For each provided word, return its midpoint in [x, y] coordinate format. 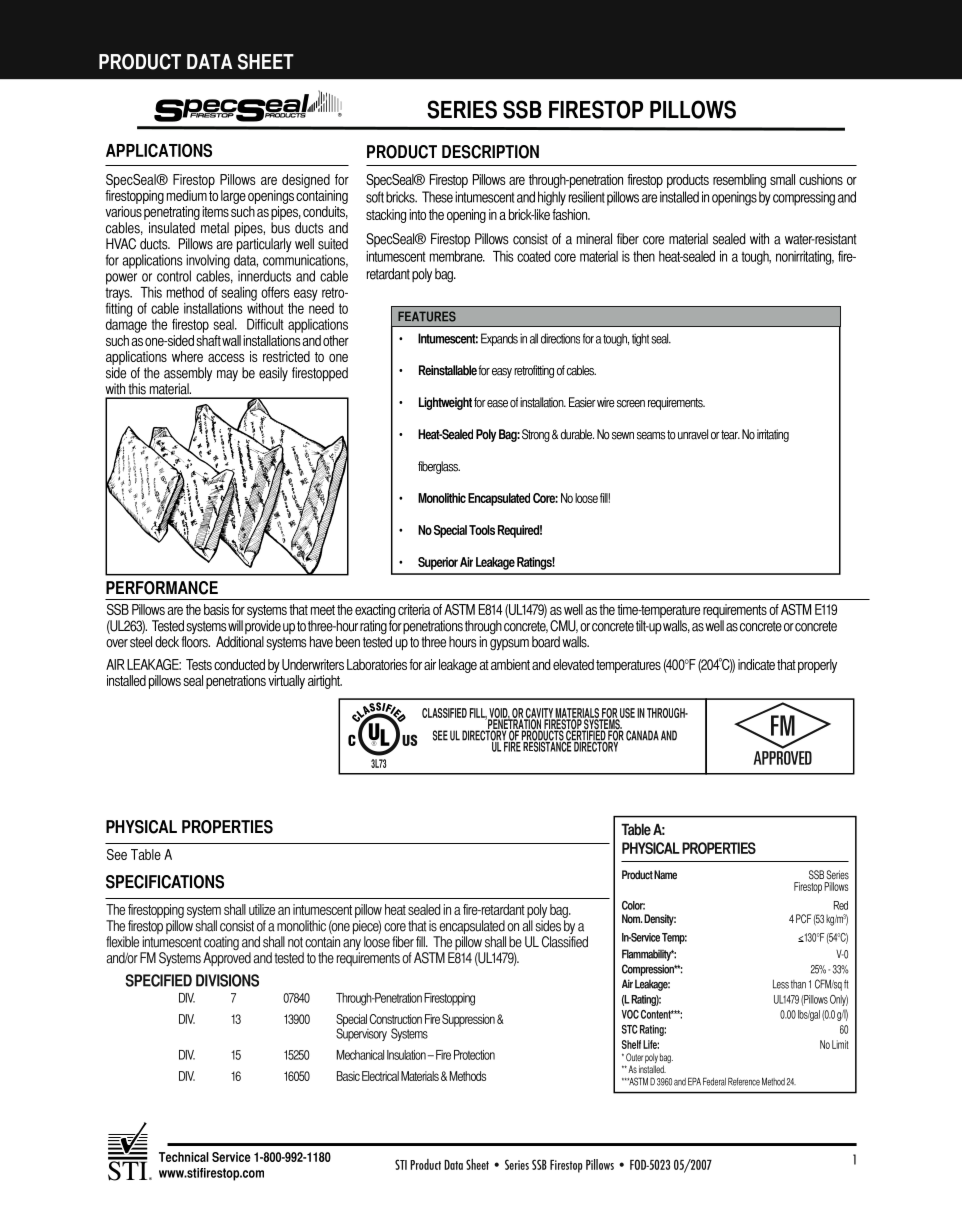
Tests [199, 664]
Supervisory [361, 1033]
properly [817, 666]
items [215, 211]
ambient [510, 664]
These [437, 197]
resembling [739, 181]
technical [184, 1157]
